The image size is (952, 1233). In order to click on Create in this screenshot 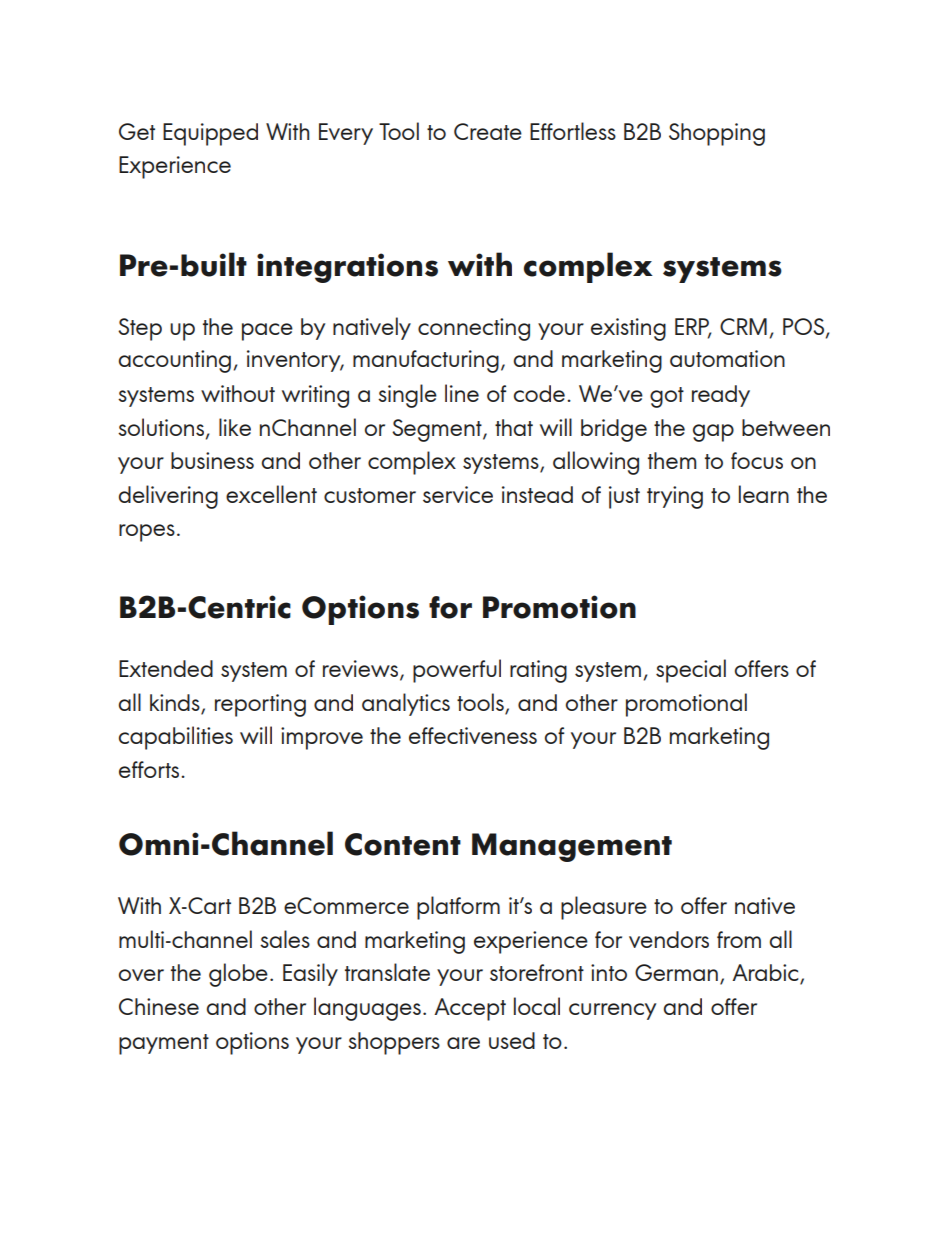, I will do `click(488, 131)`.
